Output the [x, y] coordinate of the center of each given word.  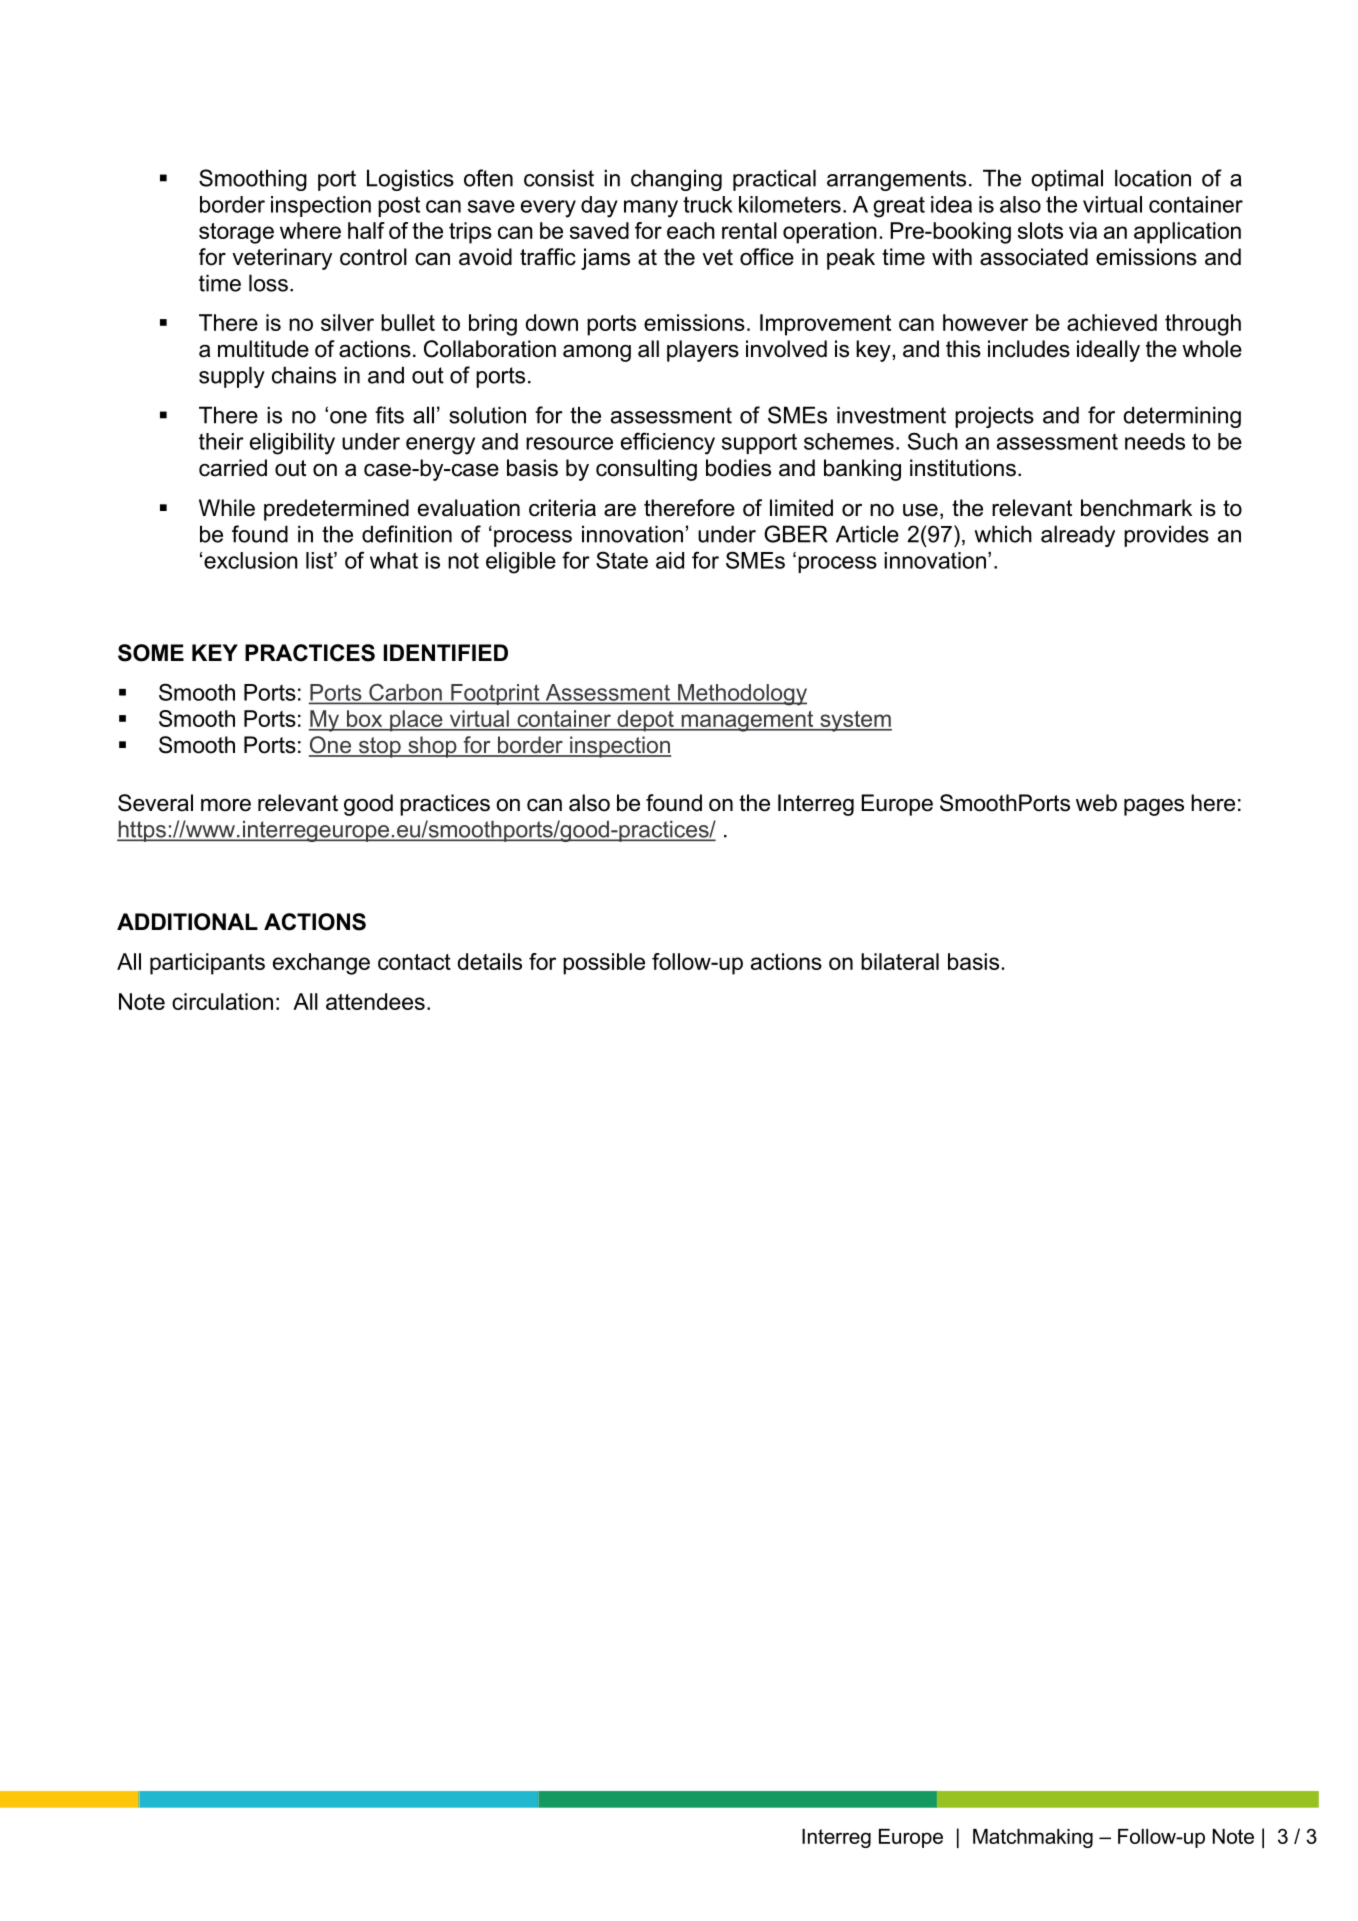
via [1083, 230]
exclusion [251, 560]
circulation [222, 1001]
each [691, 230]
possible [604, 964]
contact [414, 962]
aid [670, 560]
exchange [321, 964]
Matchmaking [1033, 1838]
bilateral [900, 961]
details [490, 961]
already [1078, 536]
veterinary [282, 259]
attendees [375, 1001]
